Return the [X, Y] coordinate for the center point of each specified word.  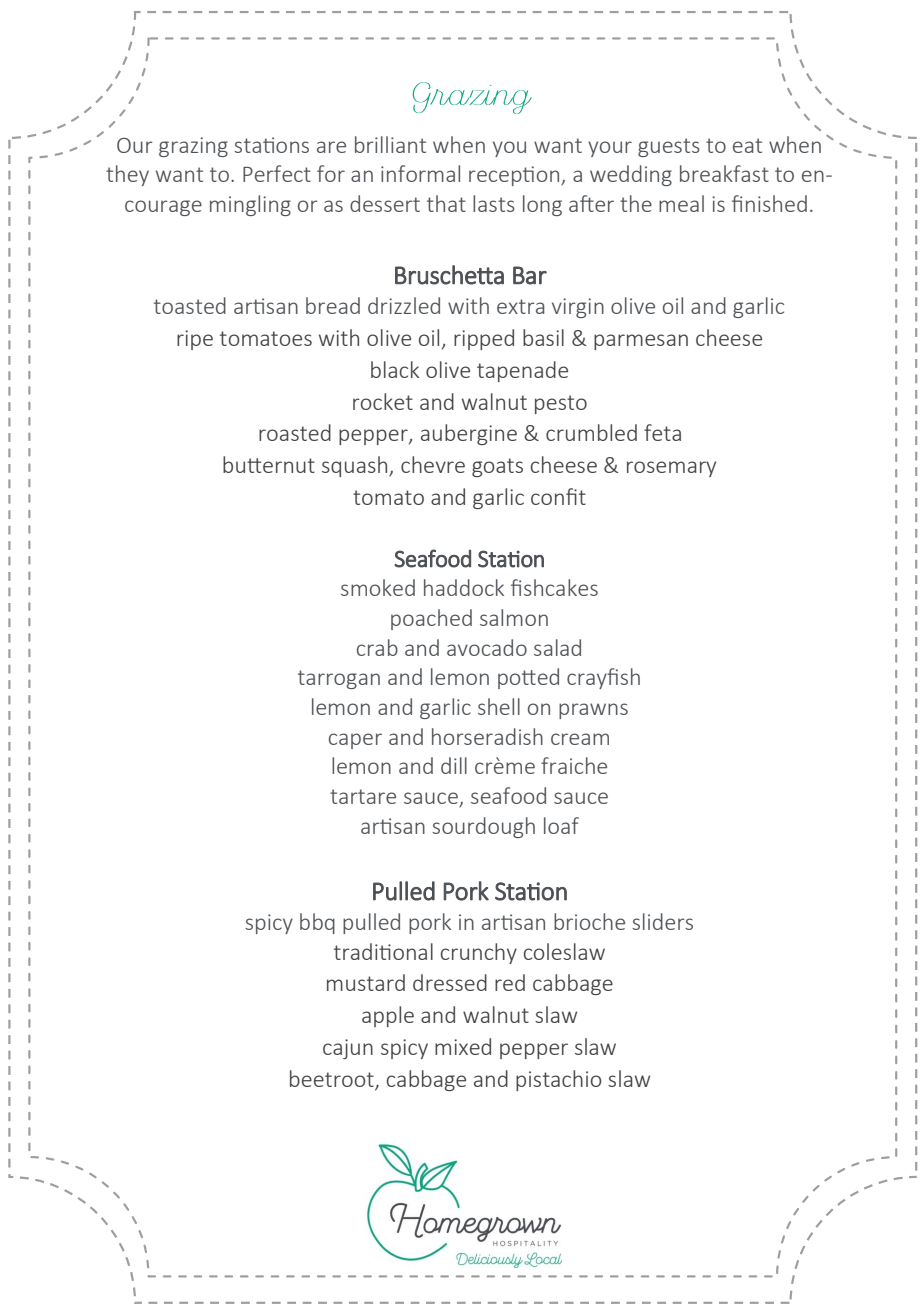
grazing [193, 147]
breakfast [724, 173]
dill [454, 765]
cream [580, 739]
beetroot [333, 1080]
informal [420, 173]
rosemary [671, 469]
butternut [269, 464]
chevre [433, 464]
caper [355, 741]
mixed [463, 1046]
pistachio [558, 1080]
